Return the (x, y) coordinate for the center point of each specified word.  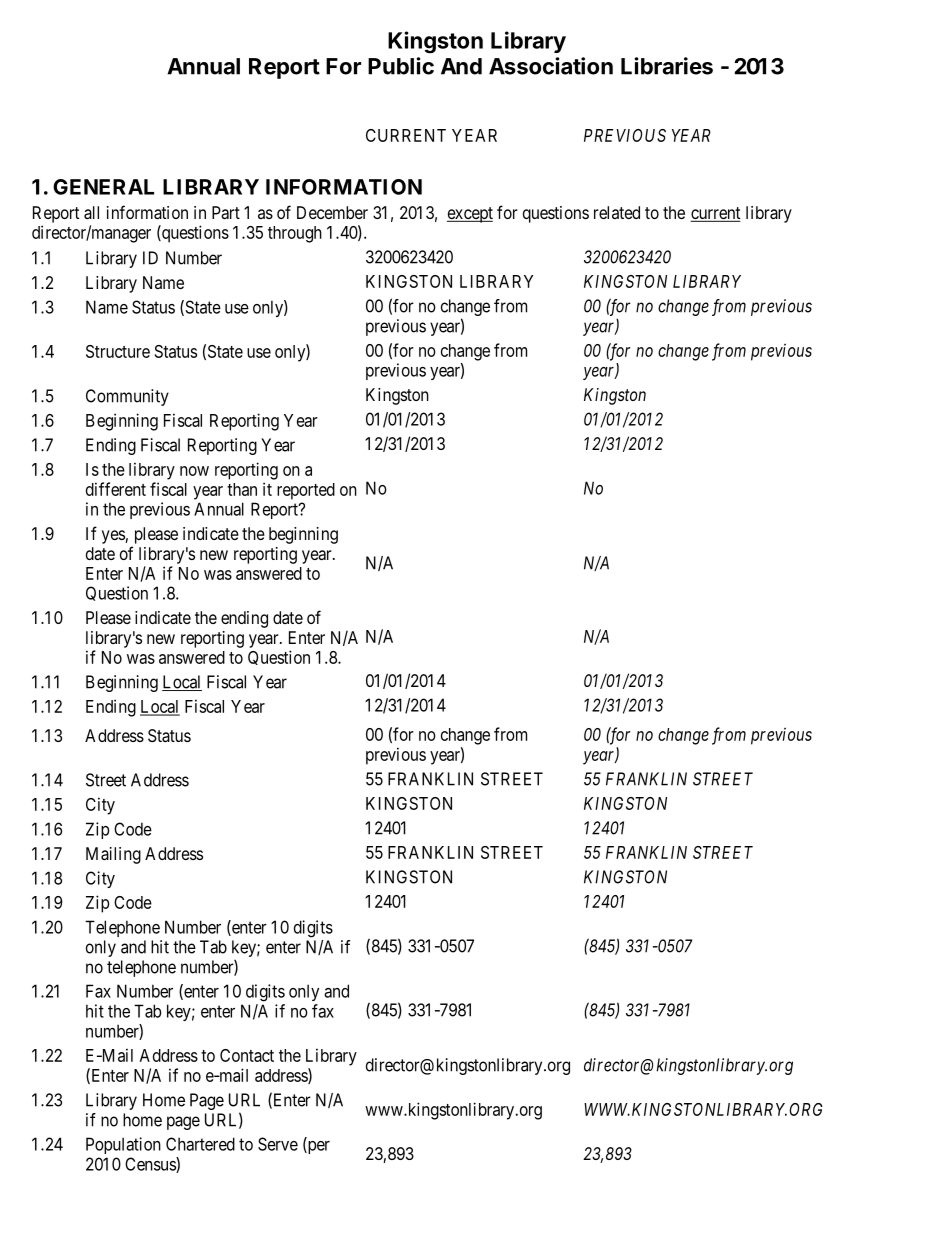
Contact (247, 1055)
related (617, 212)
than (242, 489)
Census (151, 1165)
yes (114, 537)
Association (551, 66)
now (194, 471)
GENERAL (103, 187)
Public (401, 66)
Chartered (200, 1144)
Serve (278, 1144)
